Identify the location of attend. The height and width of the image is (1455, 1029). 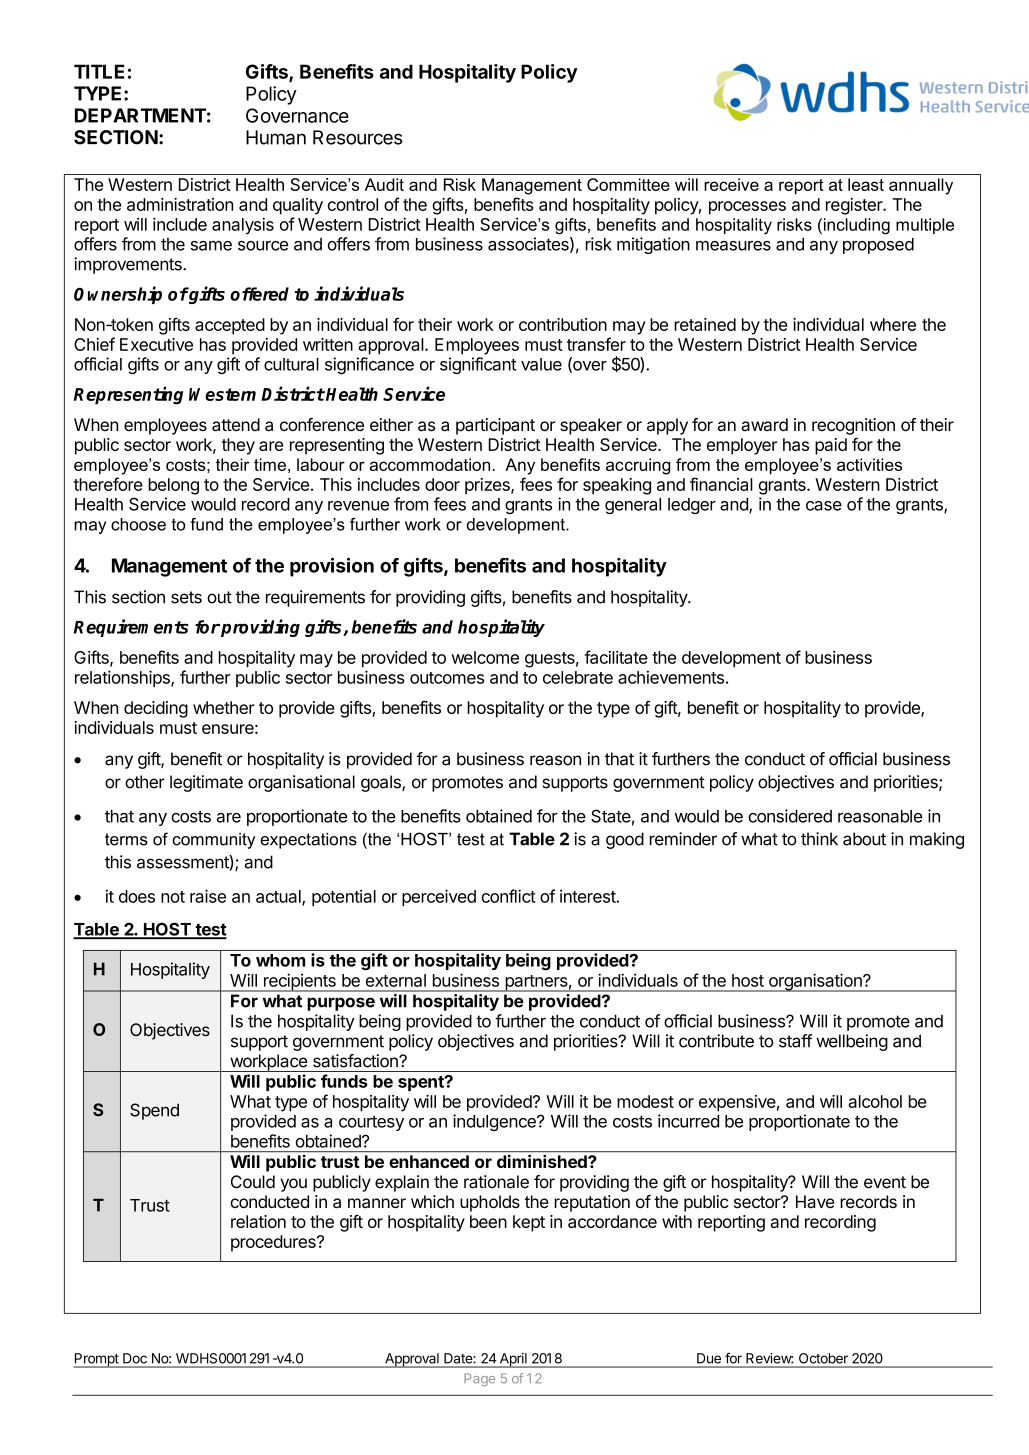
(236, 425).
